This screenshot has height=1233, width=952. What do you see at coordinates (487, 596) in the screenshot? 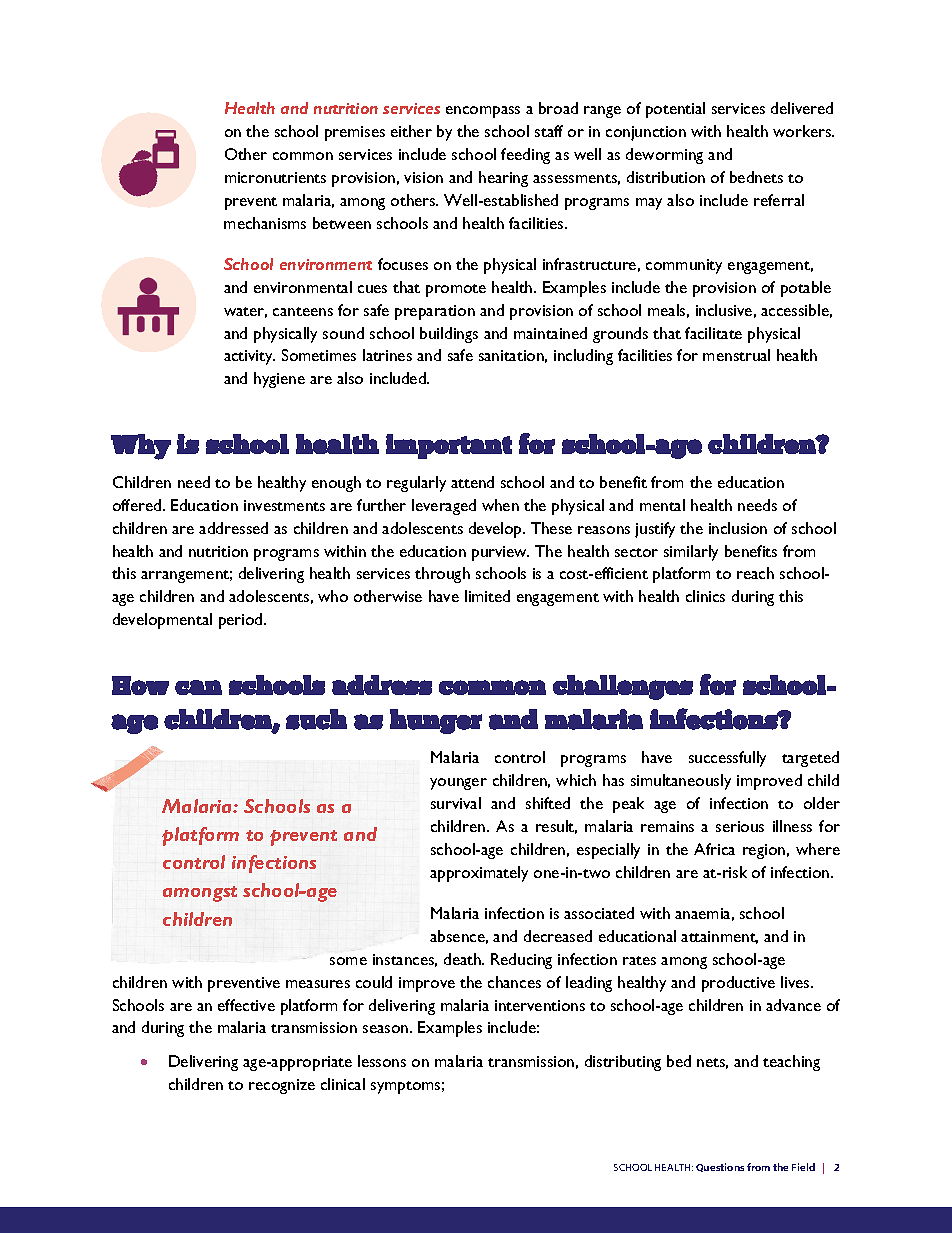
I see `limited` at bounding box center [487, 596].
